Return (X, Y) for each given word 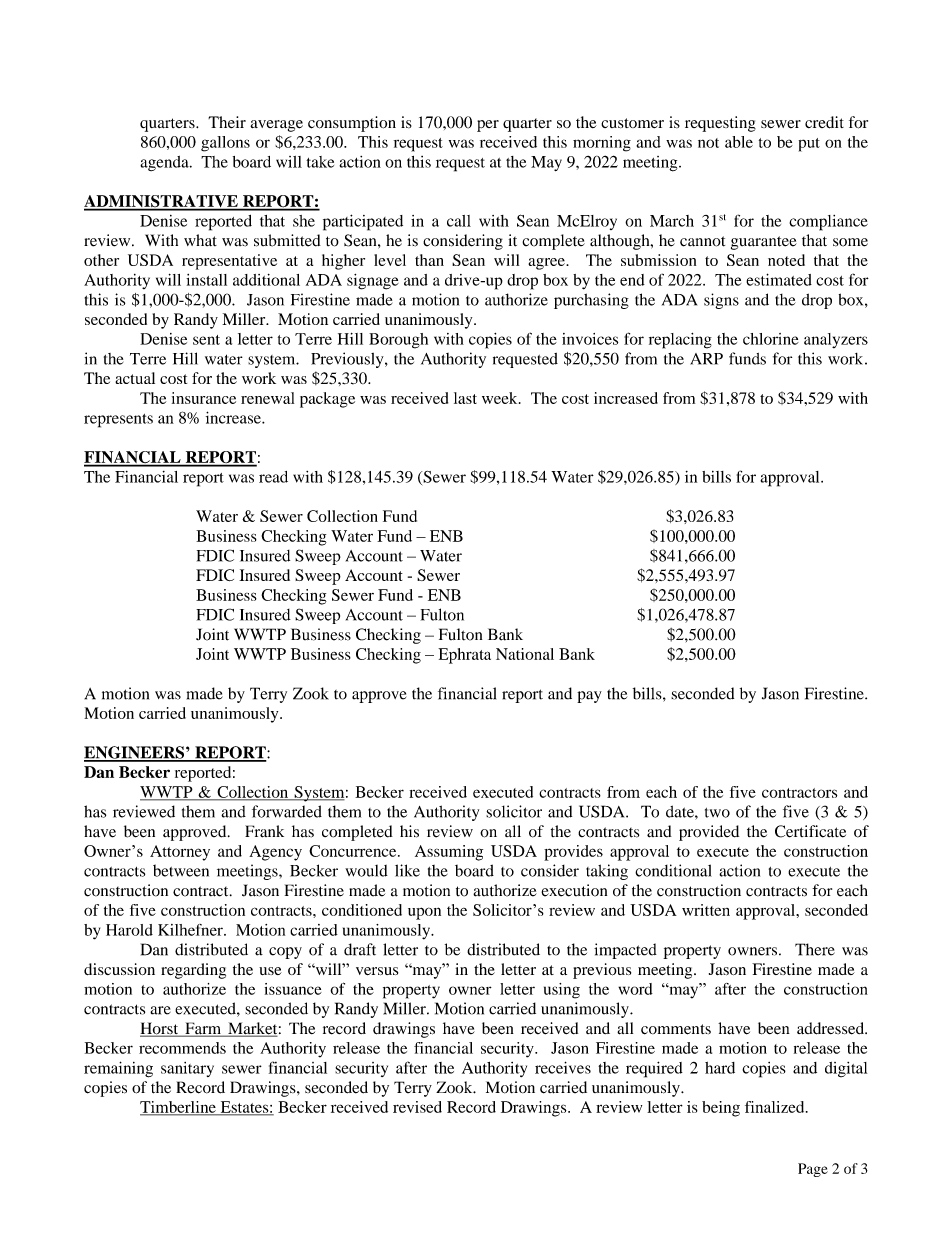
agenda (165, 163)
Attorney (180, 853)
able (739, 142)
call (459, 221)
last (465, 398)
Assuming (449, 853)
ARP (706, 359)
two (717, 813)
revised (417, 1107)
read (273, 477)
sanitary (187, 1069)
